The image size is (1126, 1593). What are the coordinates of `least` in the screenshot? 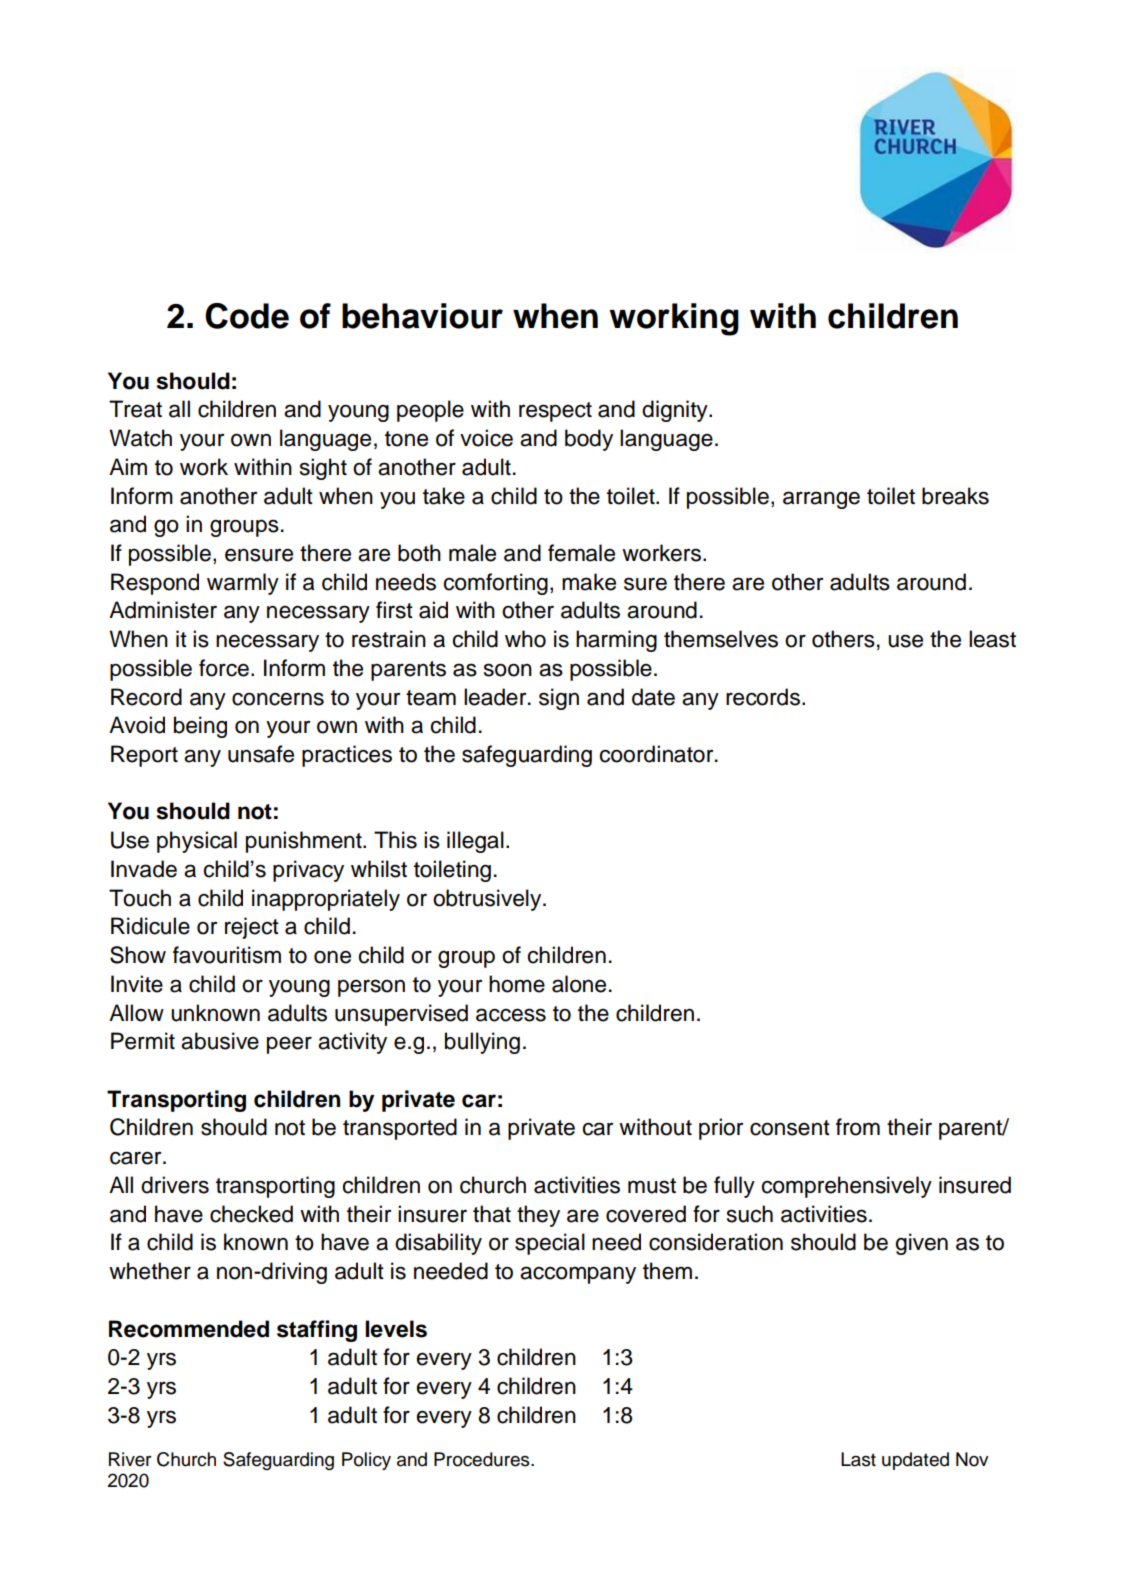 It's located at (992, 639).
